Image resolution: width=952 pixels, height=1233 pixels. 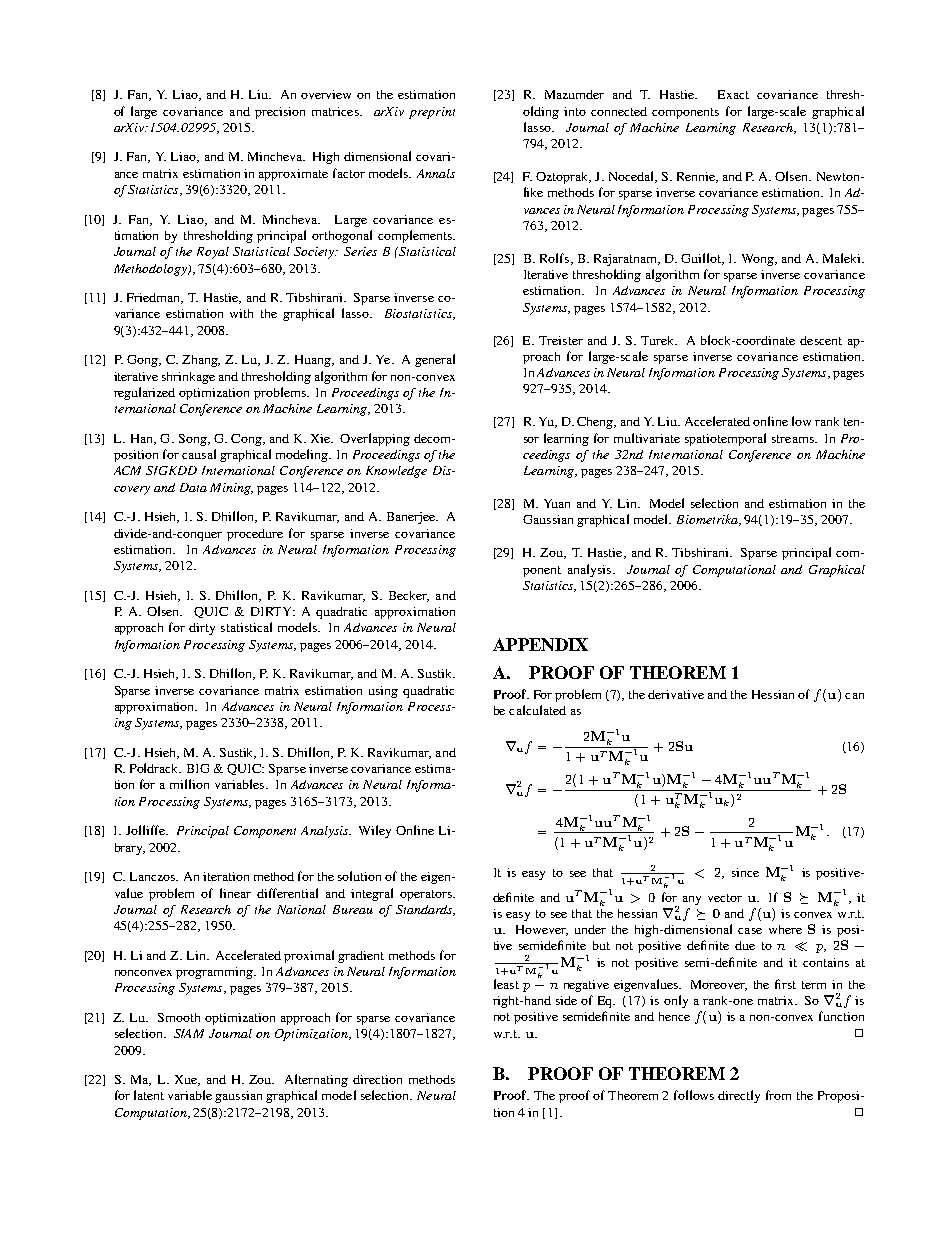 What do you see at coordinates (745, 872) in the document?
I see `since` at bounding box center [745, 872].
